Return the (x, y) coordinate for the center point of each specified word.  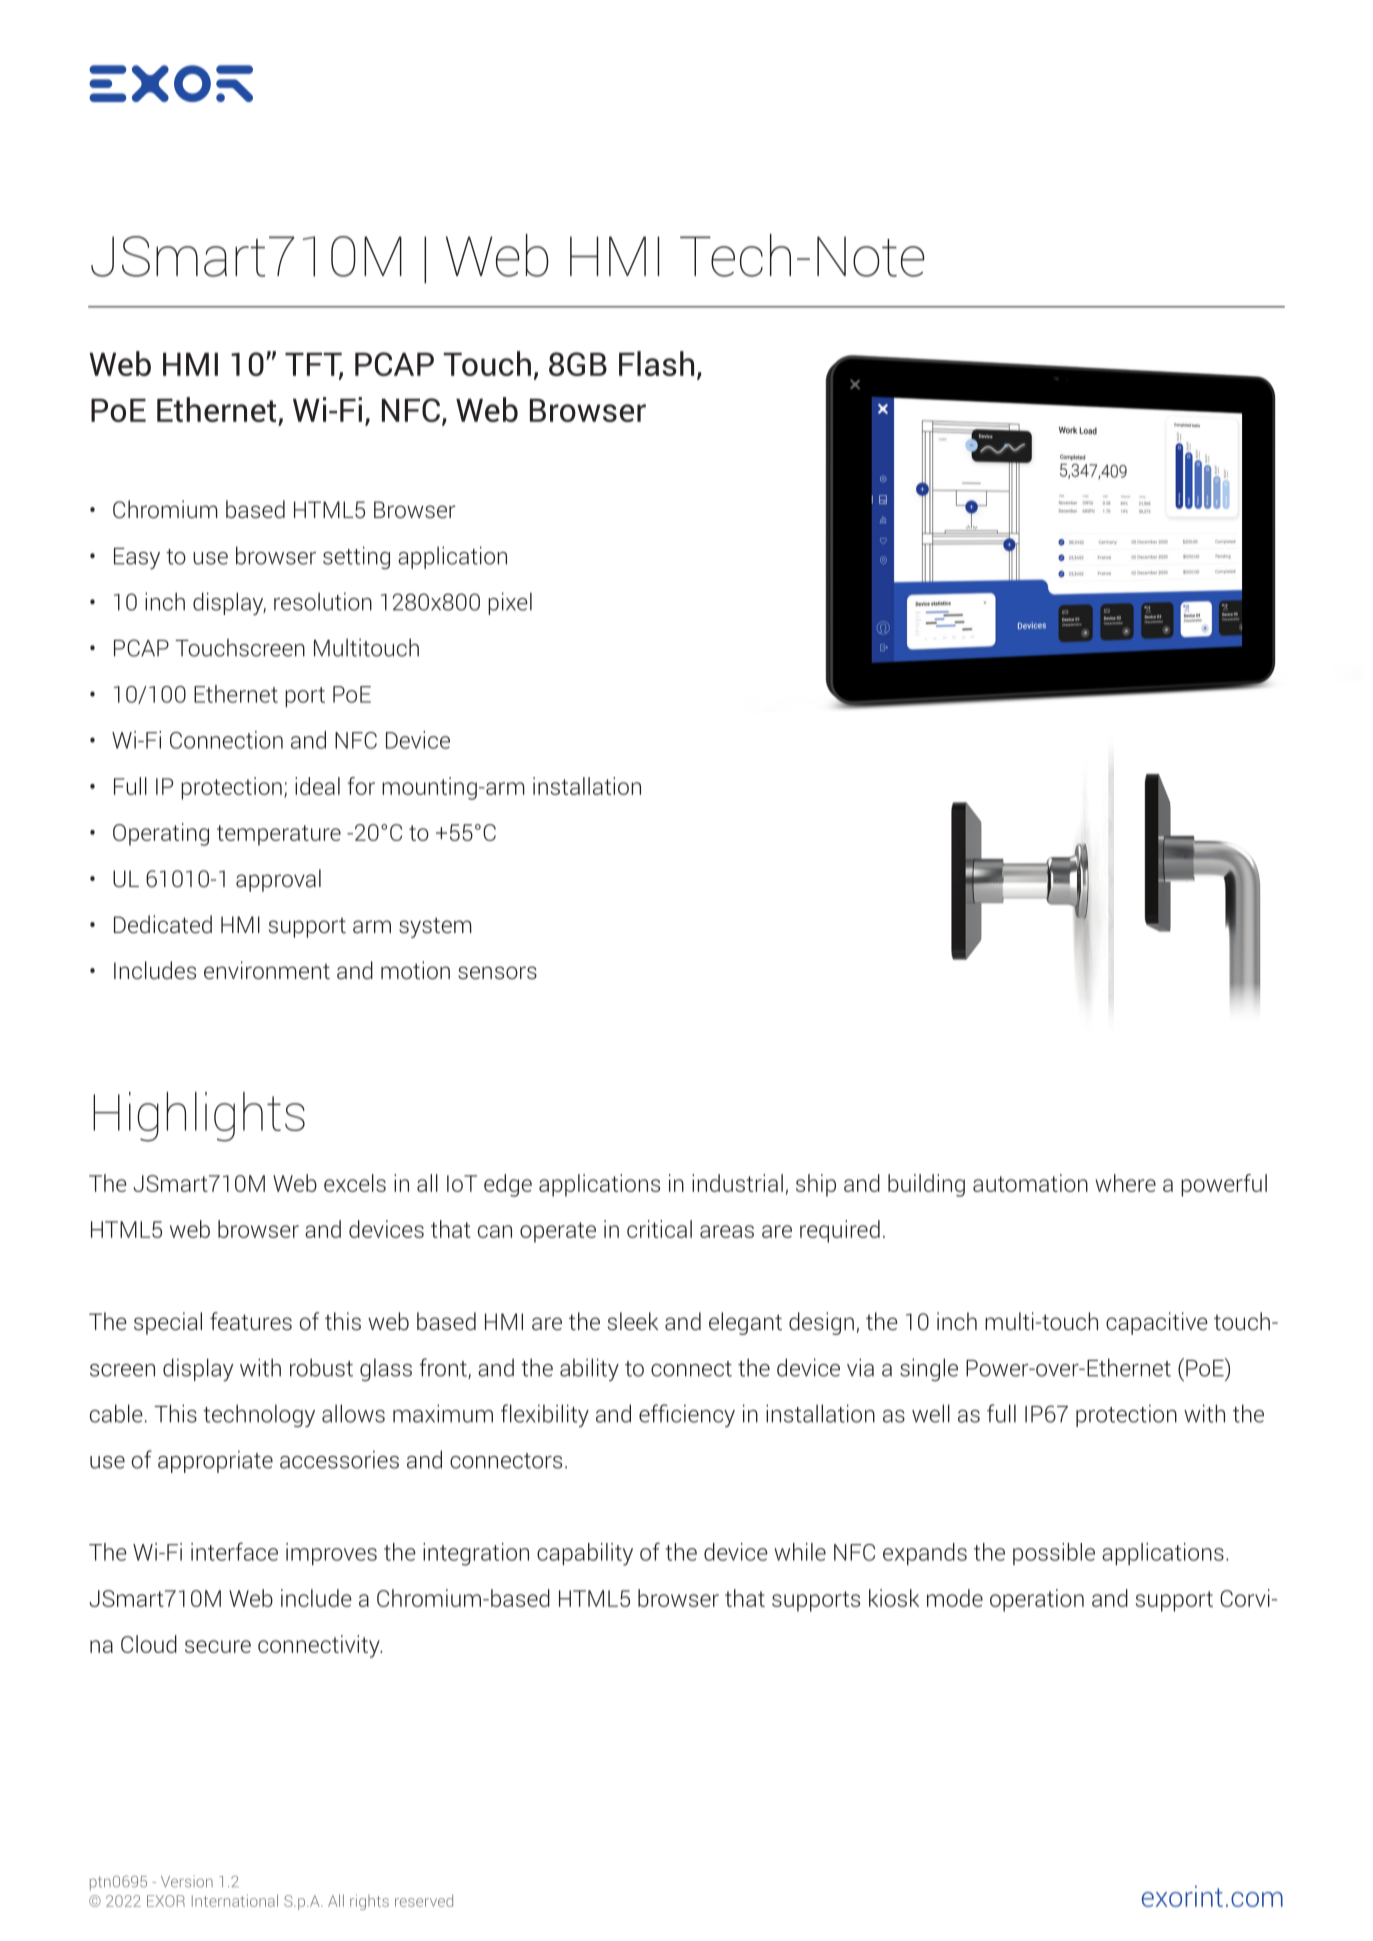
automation (1030, 1183)
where (1125, 1183)
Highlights (199, 1117)
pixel (510, 603)
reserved (424, 1900)
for (361, 786)
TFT (314, 365)
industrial (737, 1183)
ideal (317, 786)
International (235, 1900)
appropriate (215, 1461)
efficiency (687, 1415)
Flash (656, 363)
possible (1054, 1554)
